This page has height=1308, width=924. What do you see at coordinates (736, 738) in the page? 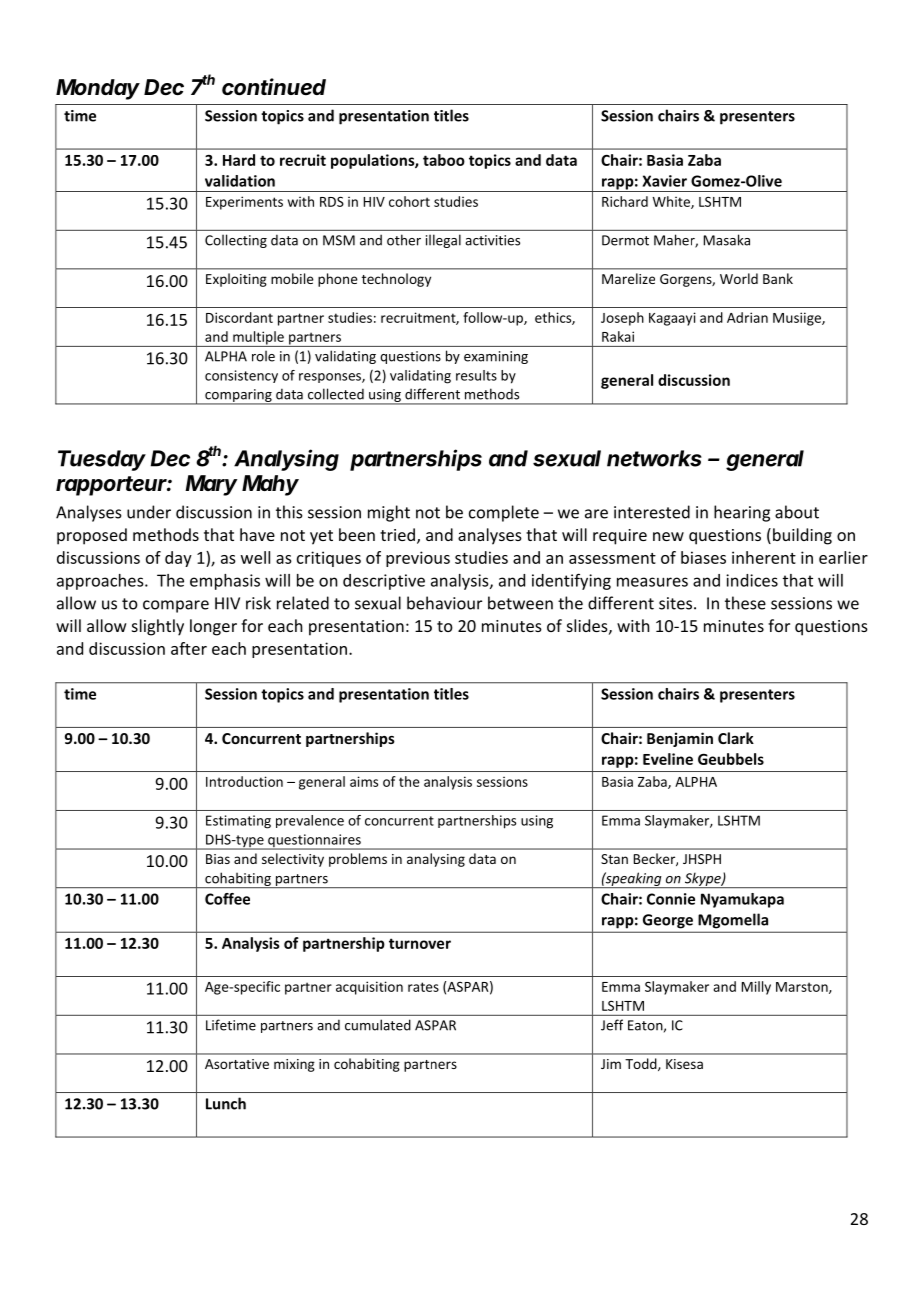
I see `Clark` at bounding box center [736, 738].
